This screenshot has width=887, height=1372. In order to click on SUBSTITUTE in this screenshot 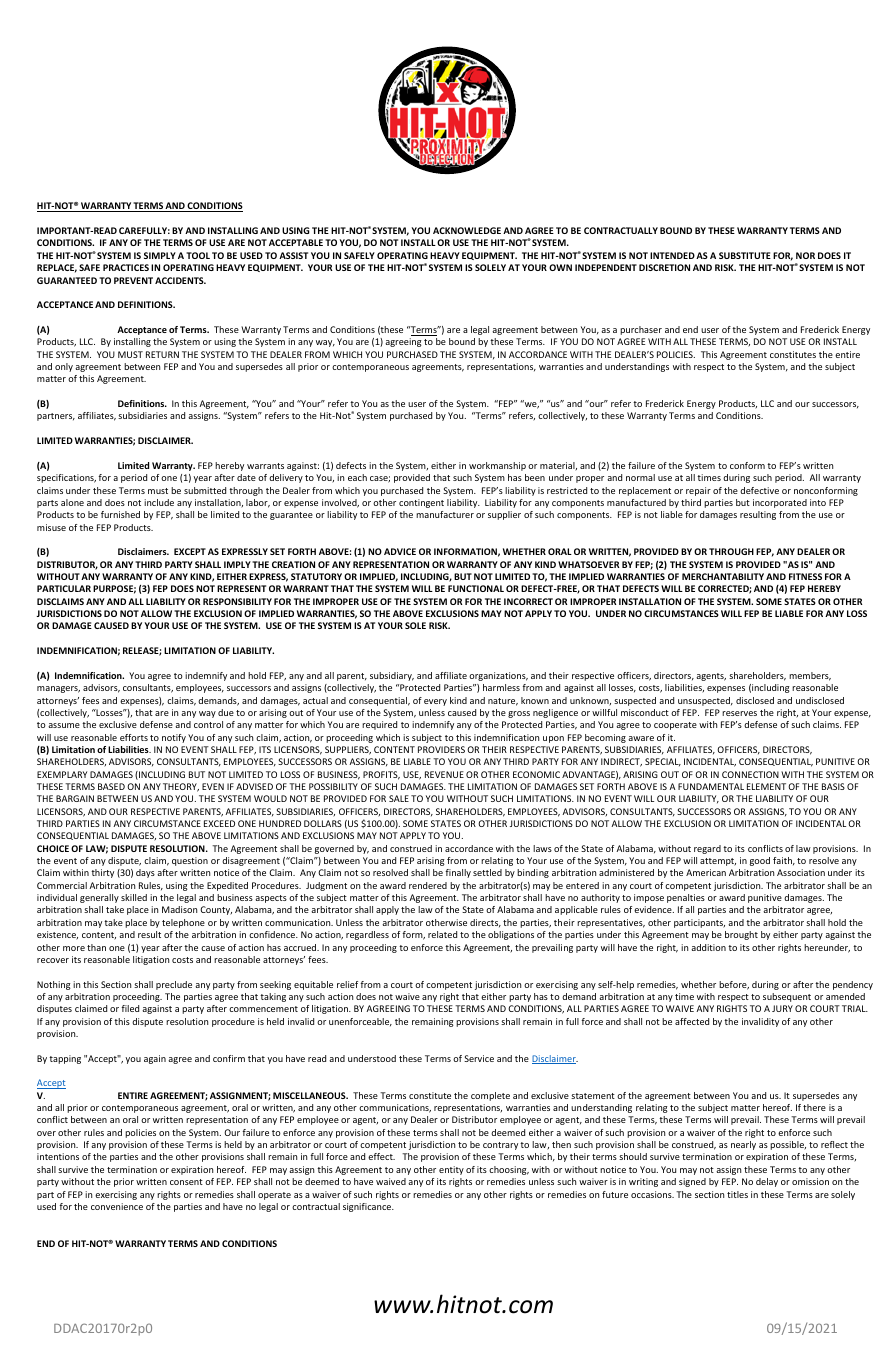, I will do `click(745, 255)`.
